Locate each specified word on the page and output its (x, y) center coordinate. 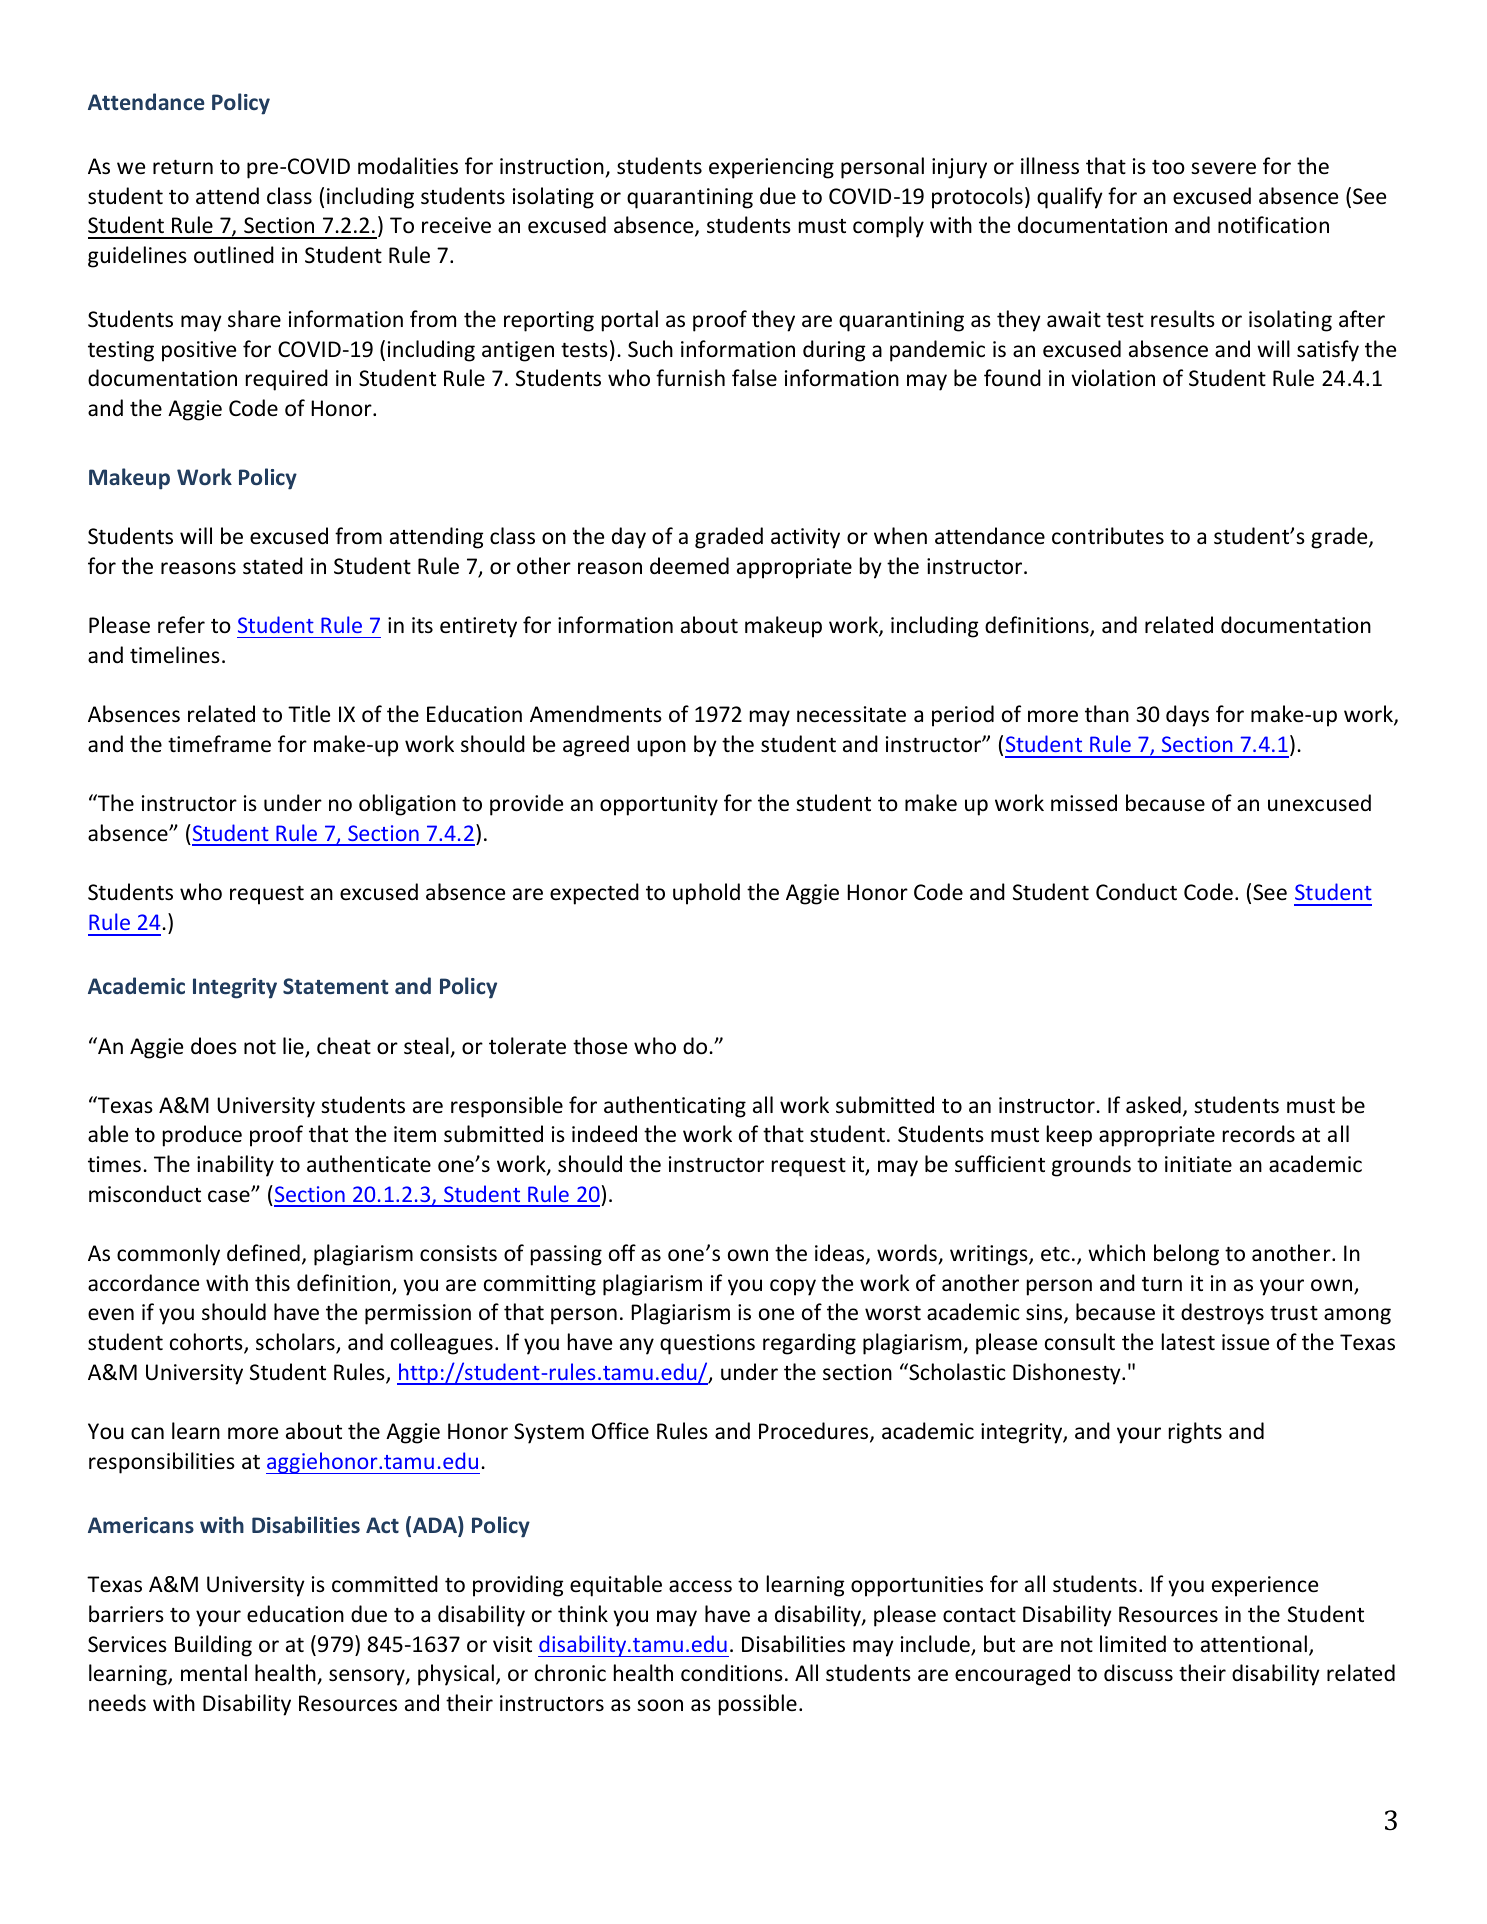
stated (273, 566)
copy (793, 1287)
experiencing (771, 168)
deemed (689, 566)
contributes (1108, 536)
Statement (335, 986)
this (272, 1282)
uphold (706, 894)
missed (1084, 803)
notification (1273, 225)
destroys (1222, 1314)
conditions (732, 1673)
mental (214, 1672)
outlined (234, 255)
